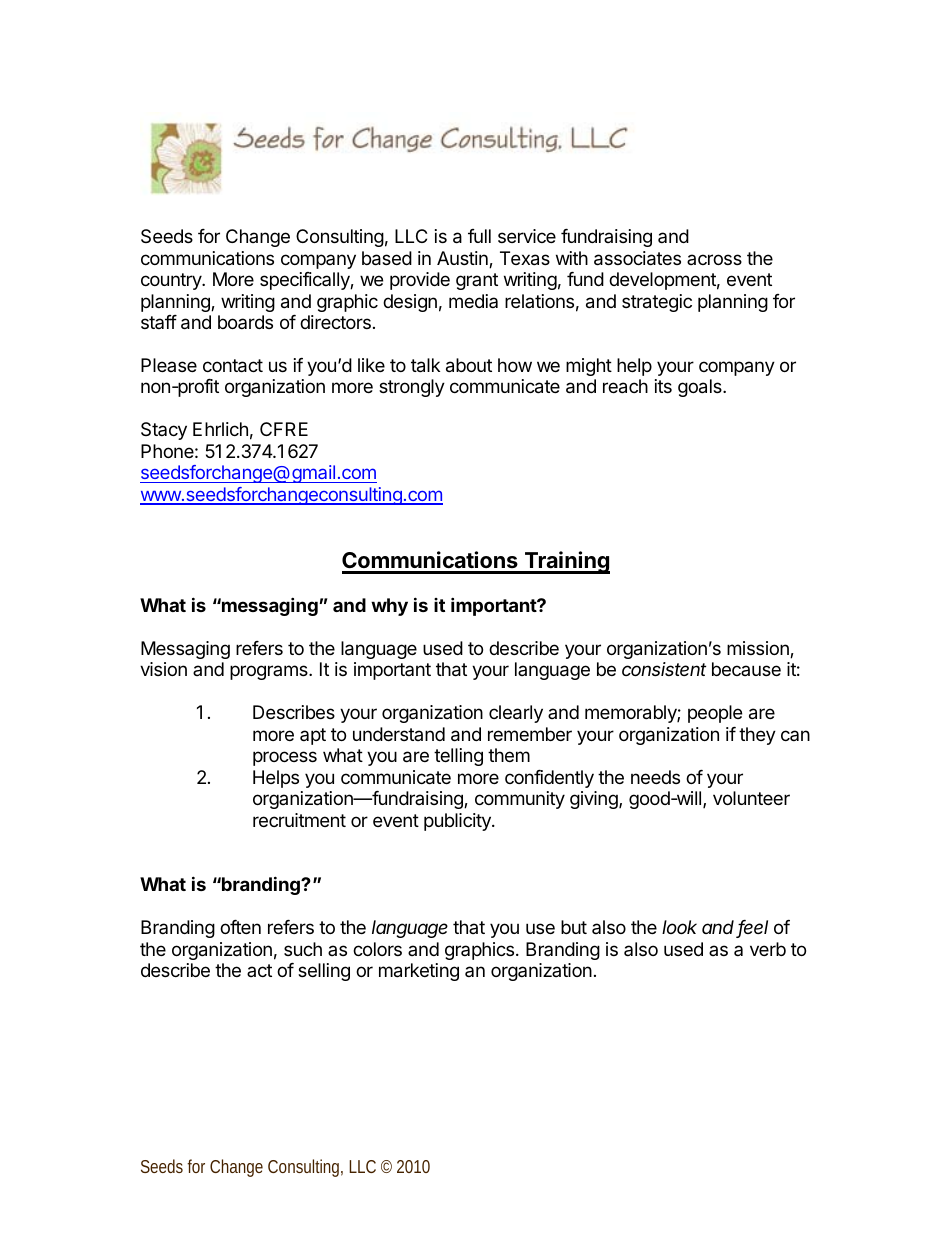 The image size is (952, 1233). Describe the element at coordinates (285, 758) in the screenshot. I see `process` at that location.
